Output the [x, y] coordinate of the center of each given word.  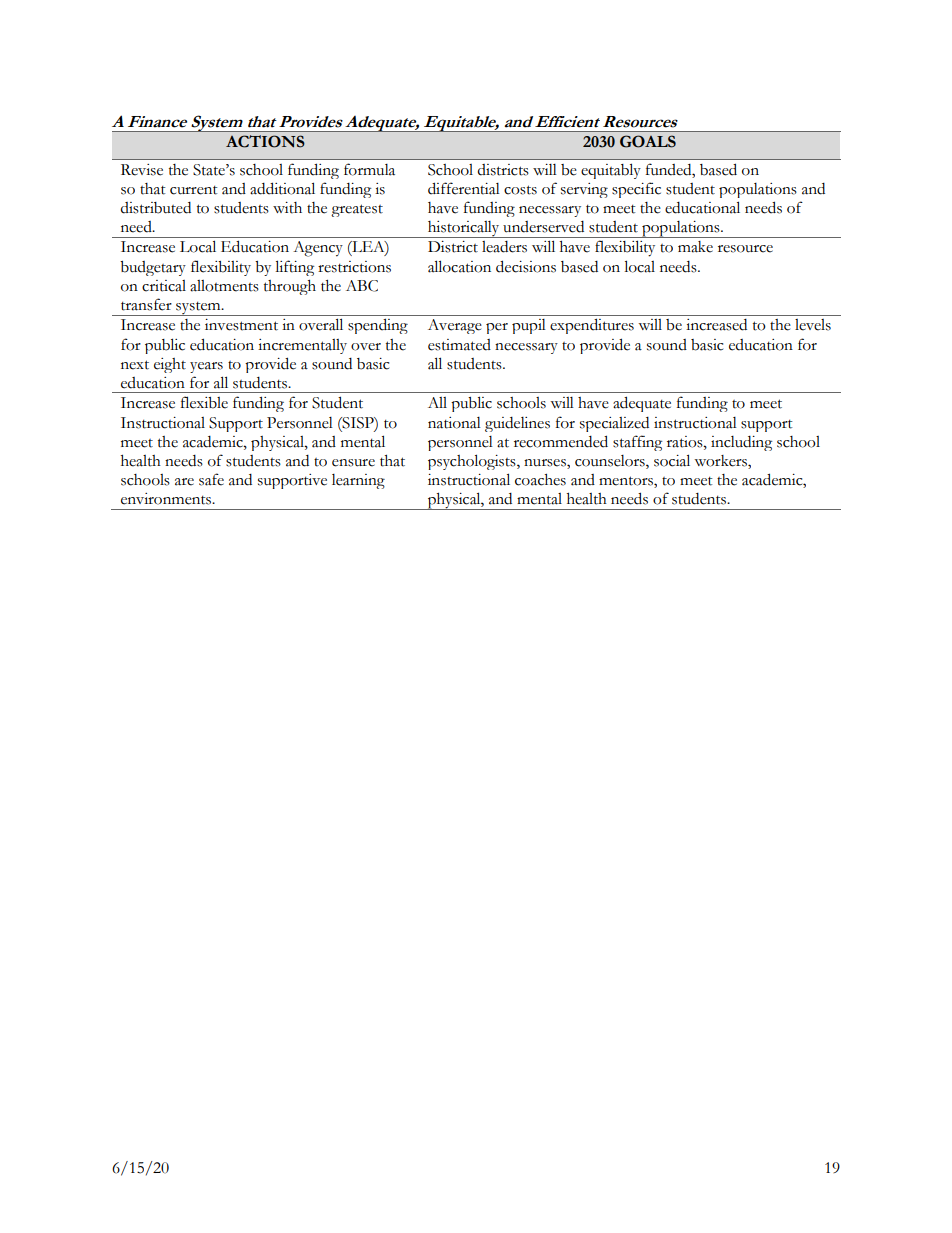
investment [241, 325]
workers [721, 462]
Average [455, 326]
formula [369, 169]
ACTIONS [265, 141]
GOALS [648, 141]
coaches [540, 480]
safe [211, 479]
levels [813, 325]
